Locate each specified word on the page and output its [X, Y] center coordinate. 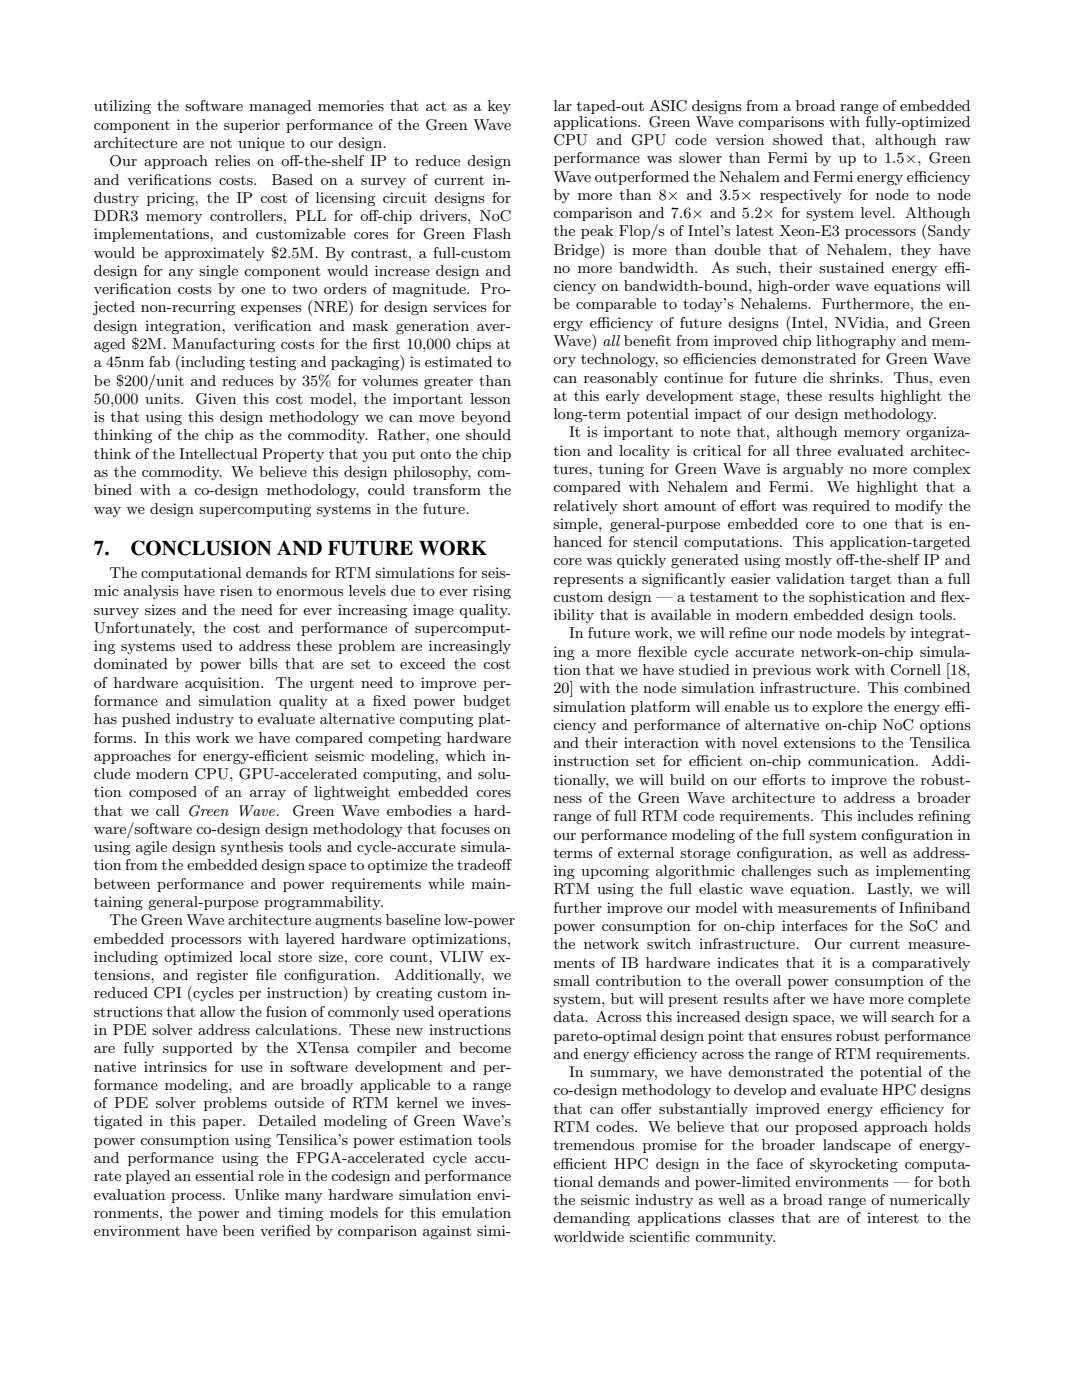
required [841, 507]
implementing [923, 872]
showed [798, 139]
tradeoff [484, 864]
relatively [586, 507]
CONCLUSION [201, 548]
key [499, 107]
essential [224, 1175]
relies [232, 160]
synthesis [252, 848]
